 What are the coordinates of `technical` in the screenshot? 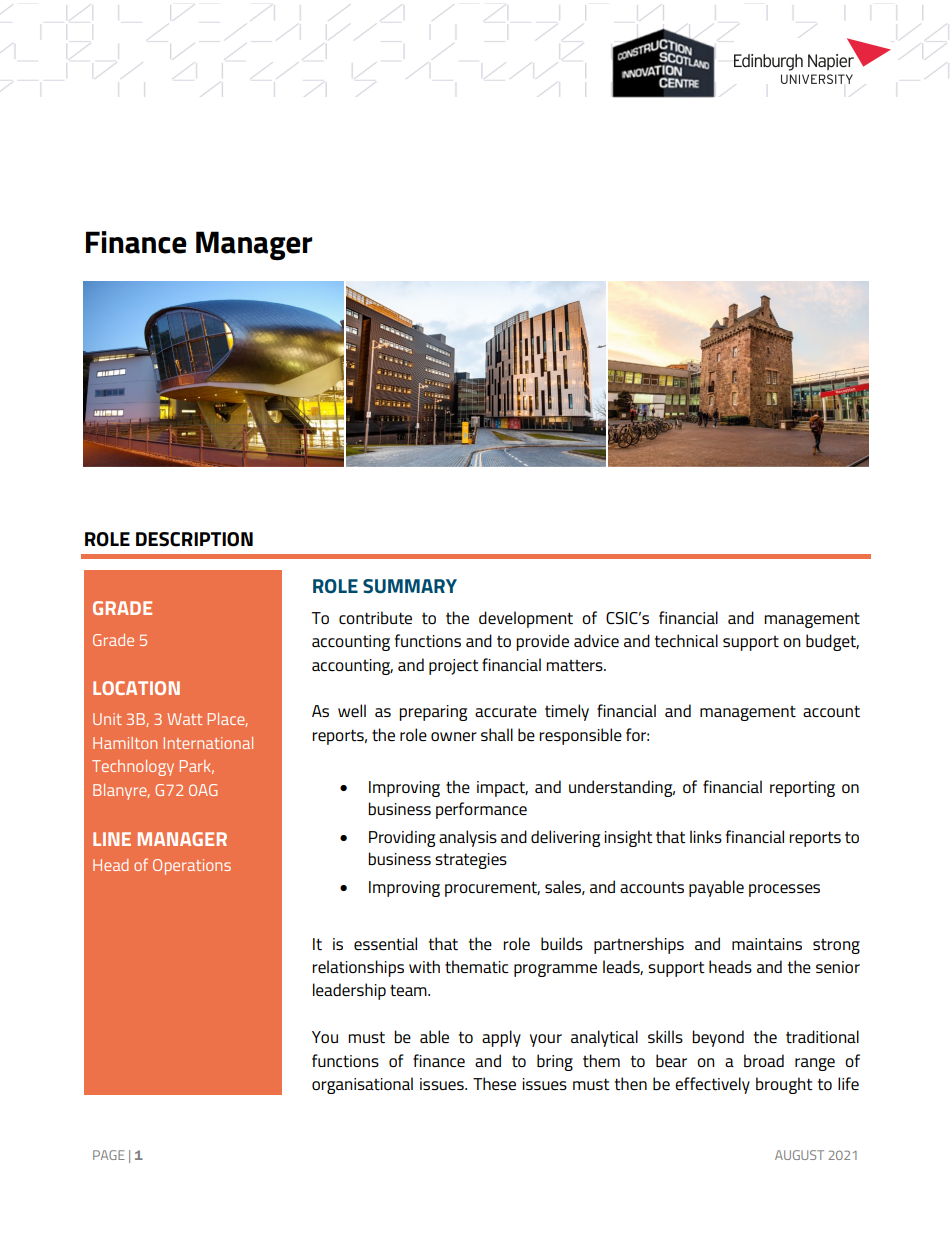 It's located at (686, 641).
